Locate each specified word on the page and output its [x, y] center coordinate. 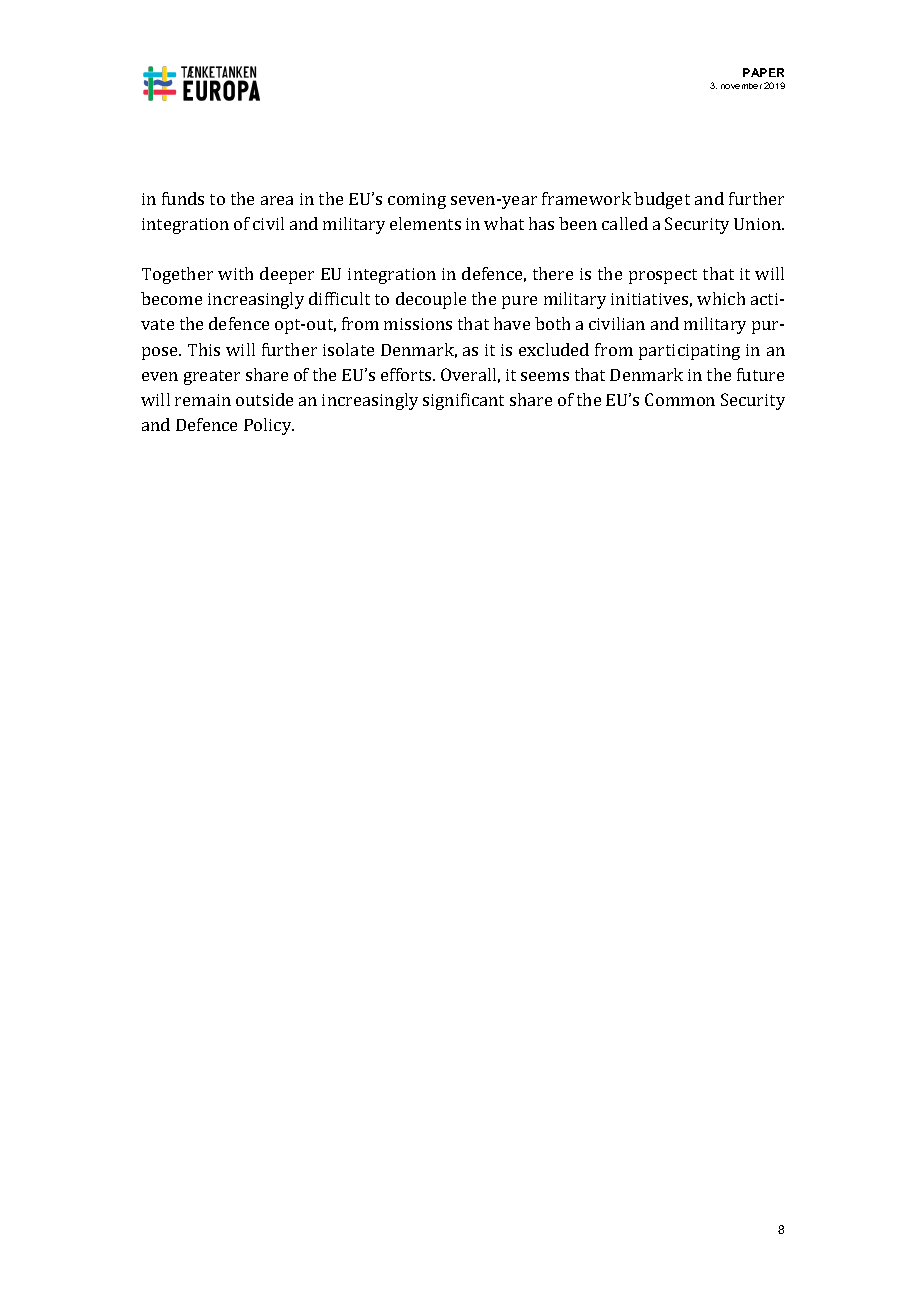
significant [463, 401]
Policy [269, 426]
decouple [431, 300]
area [277, 200]
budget [662, 200]
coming [417, 201]
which [721, 298]
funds [183, 198]
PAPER [763, 72]
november [741, 86]
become [171, 298]
